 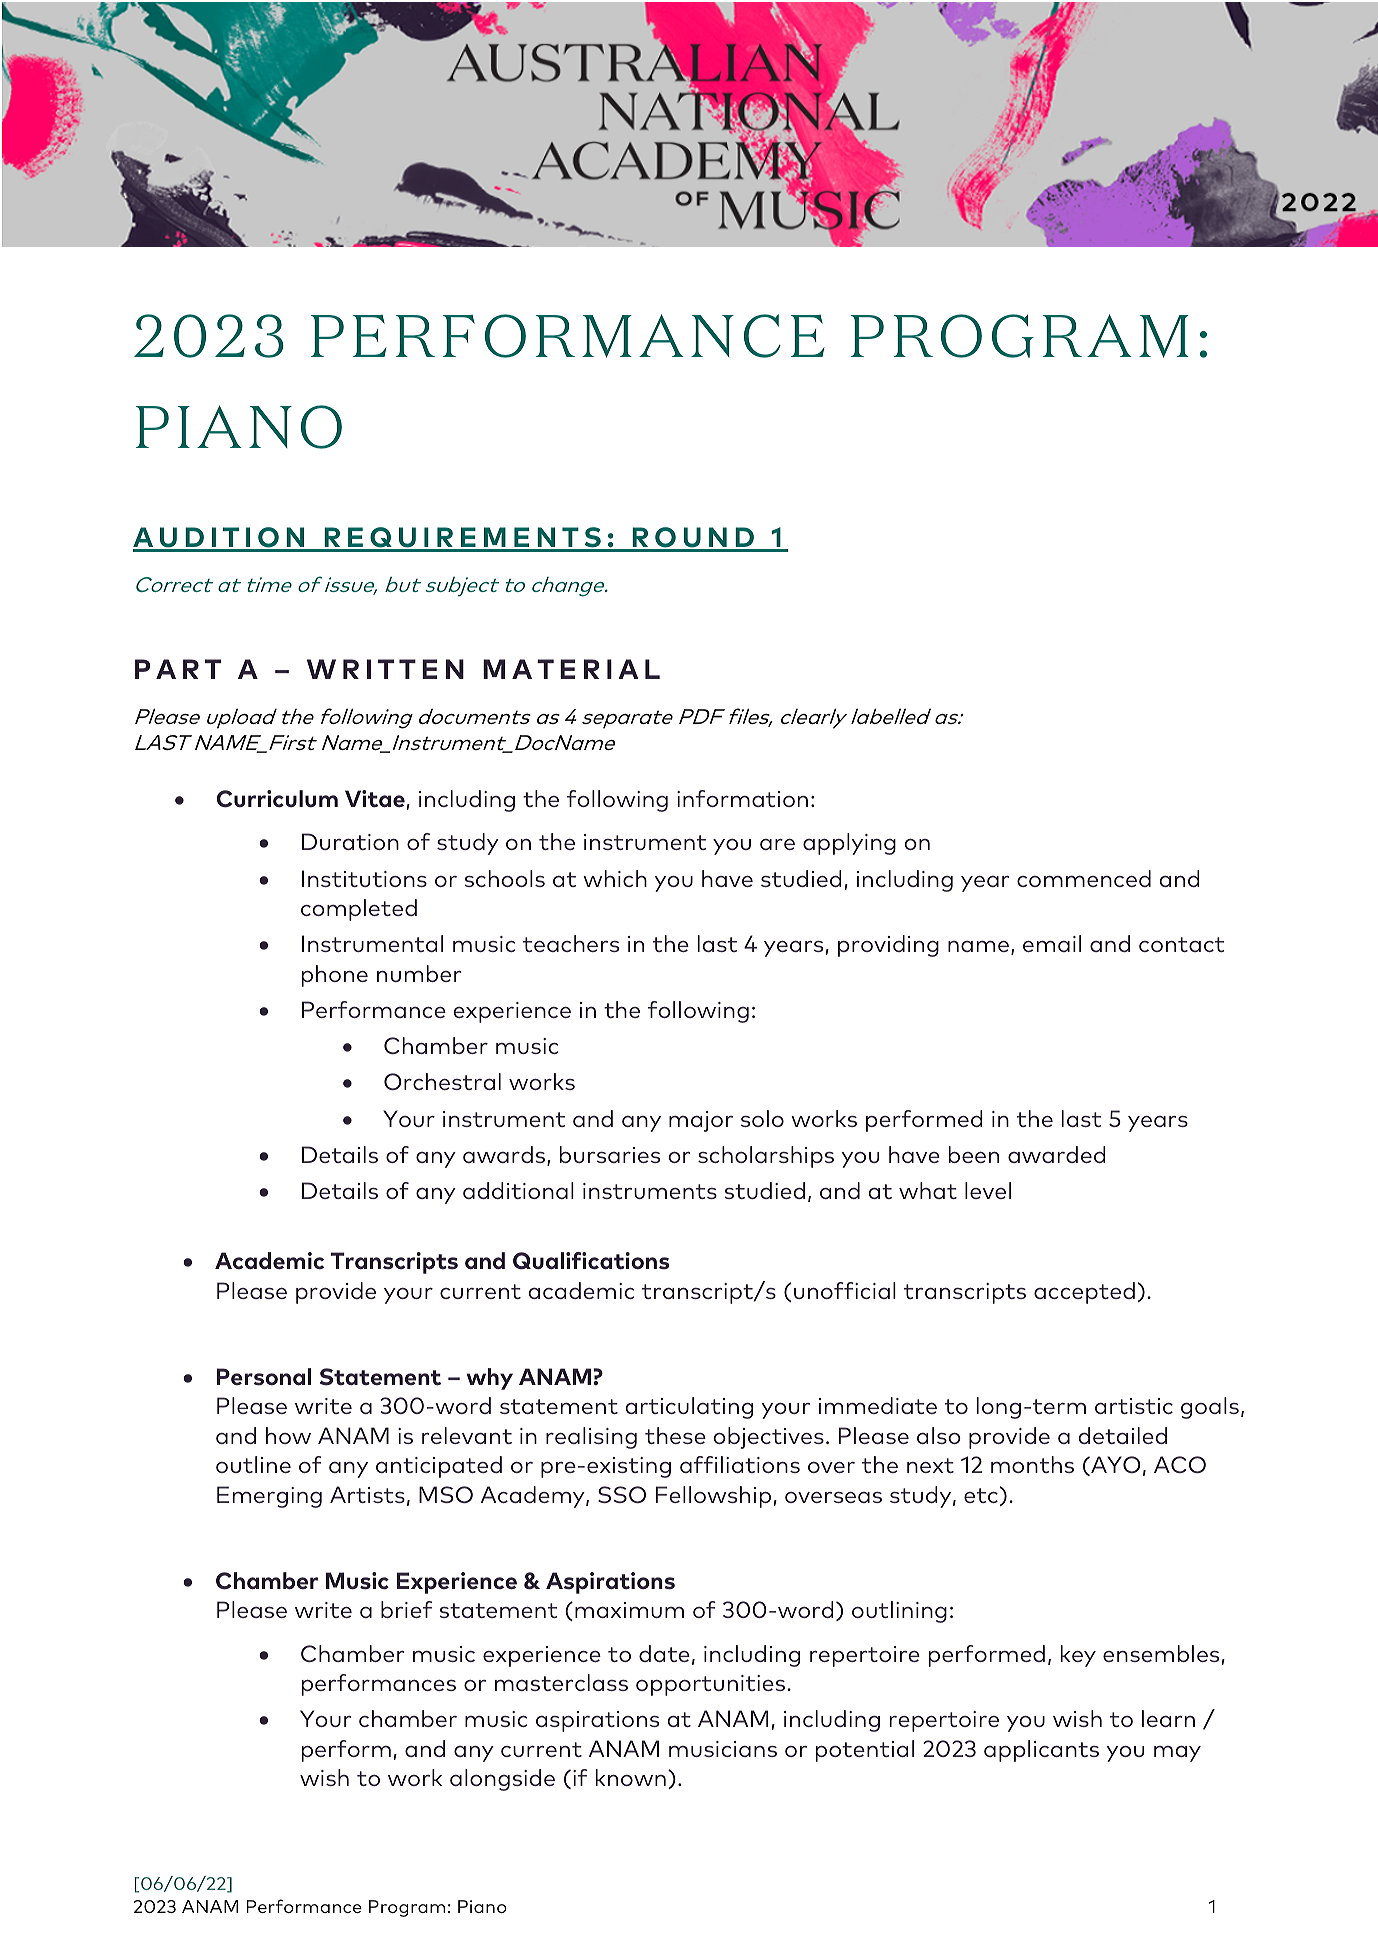 What do you see at coordinates (571, 669) in the screenshot?
I see `MATERIAL` at bounding box center [571, 669].
